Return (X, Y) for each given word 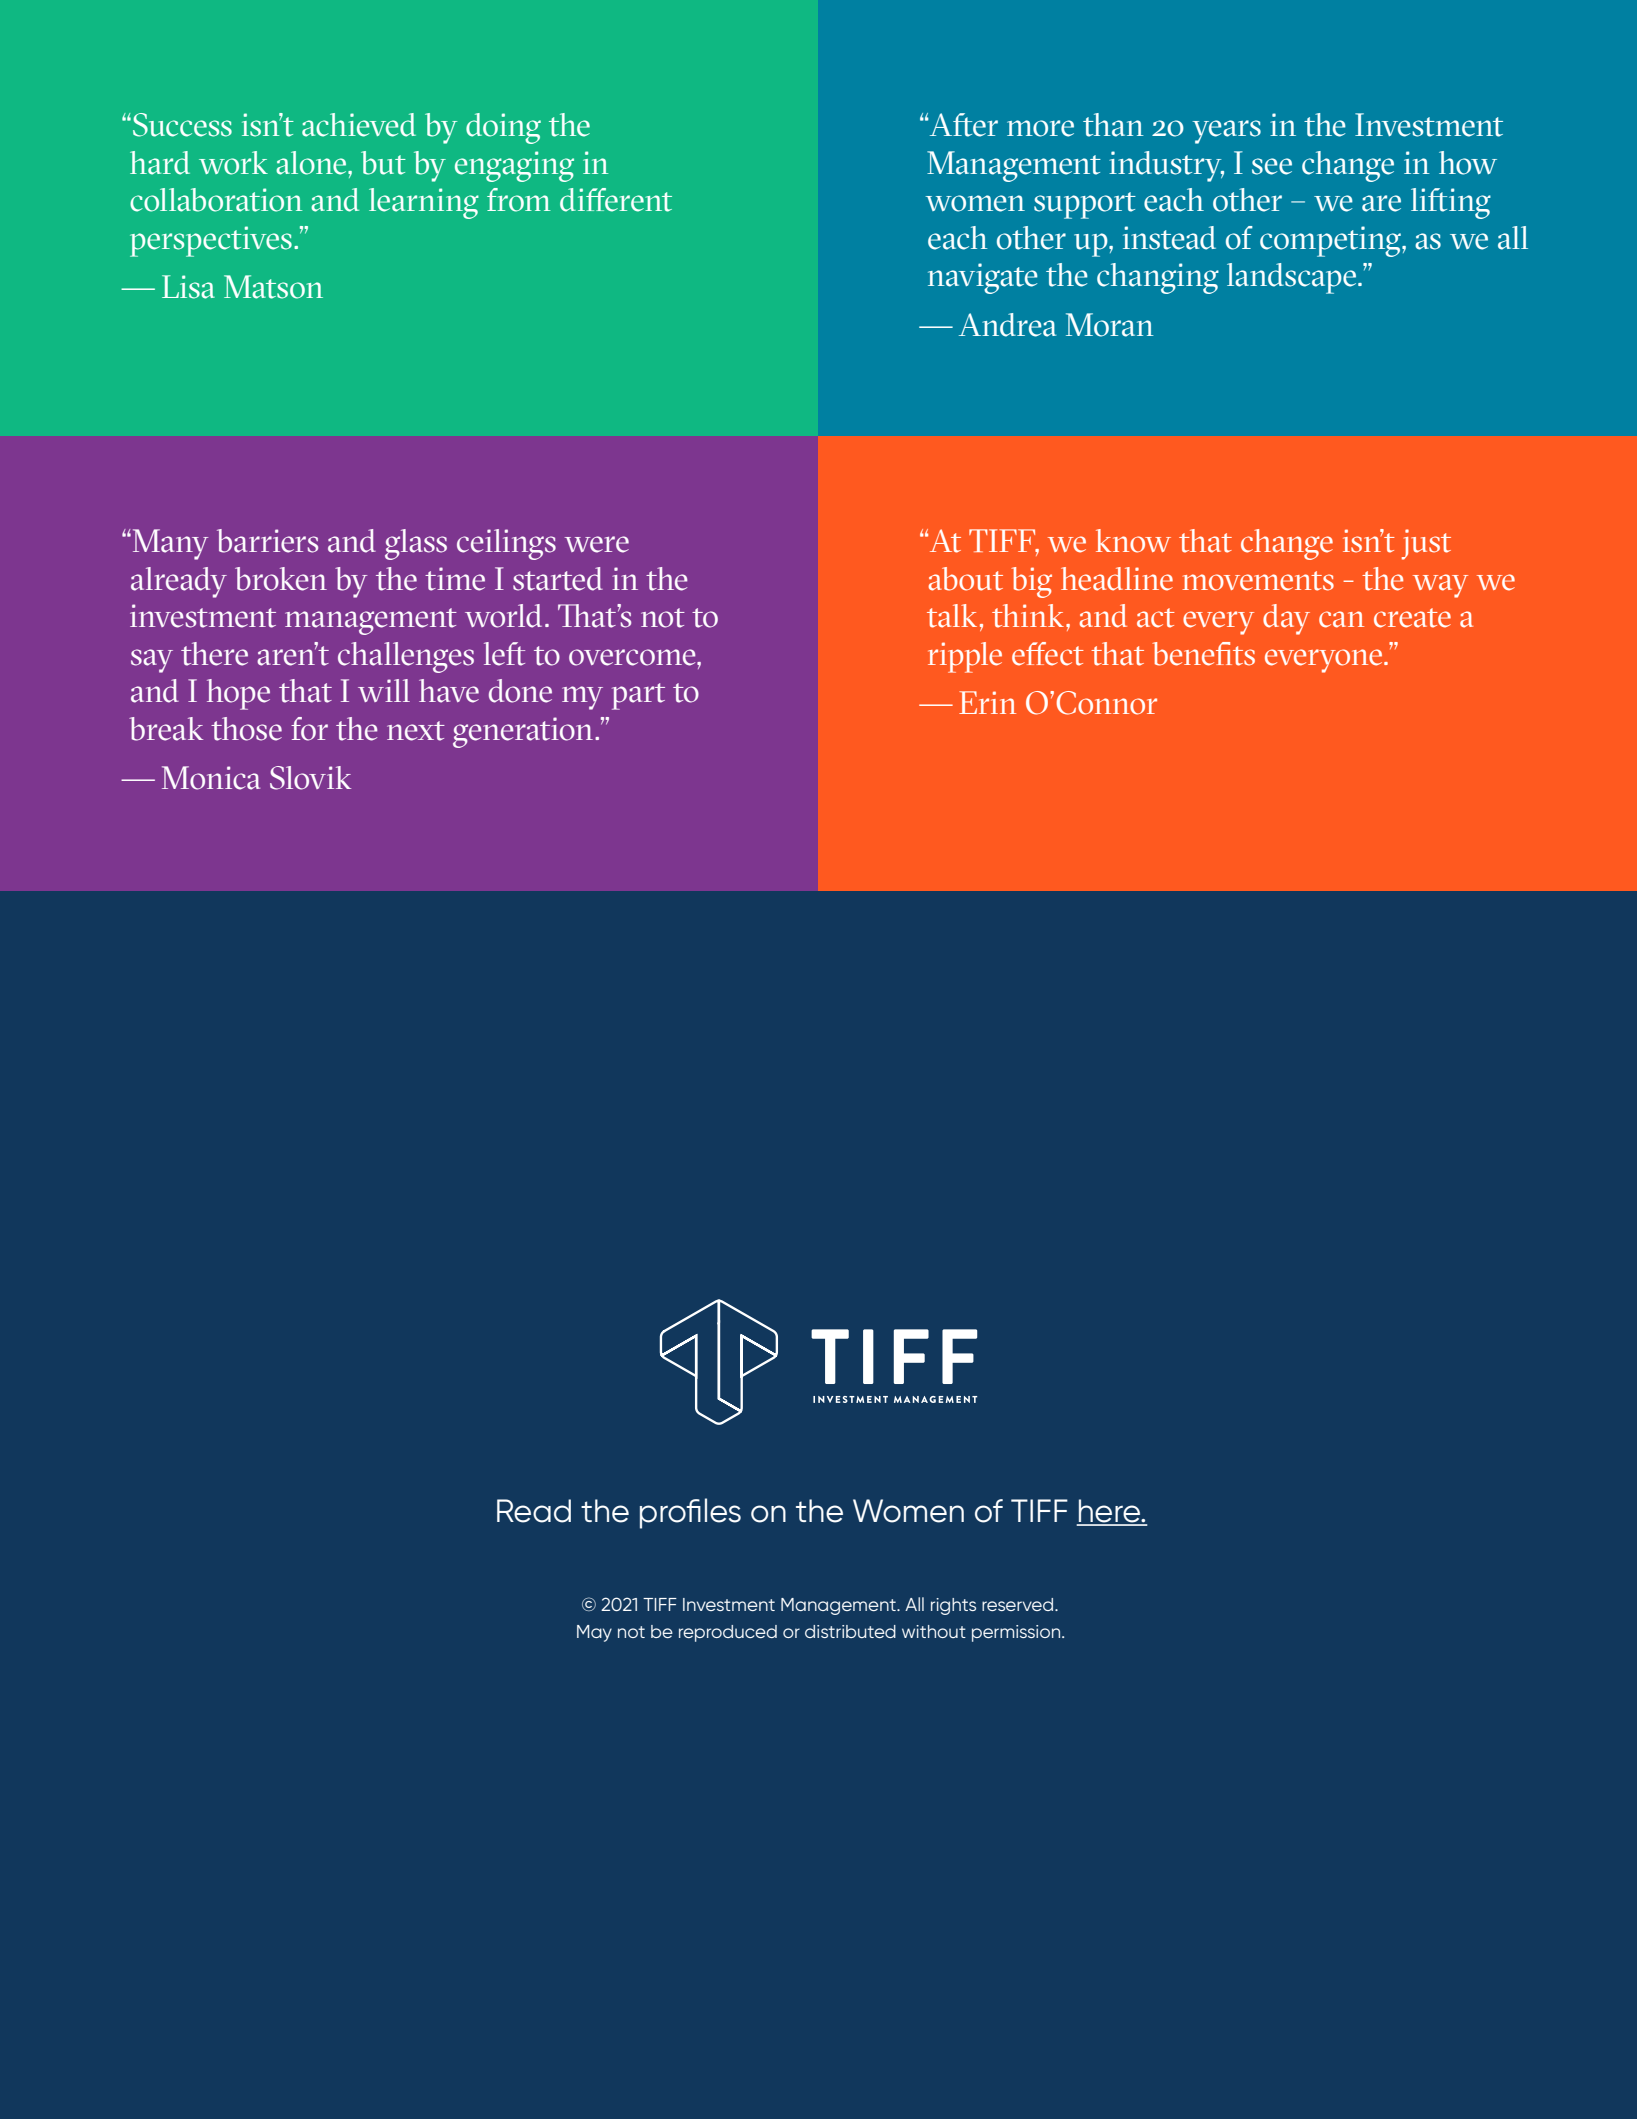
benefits (1203, 654)
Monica (211, 778)
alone (312, 163)
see (1272, 166)
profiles (690, 1513)
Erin (987, 702)
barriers (267, 541)
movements (1258, 581)
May (594, 1633)
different (616, 200)
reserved (1019, 1604)
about (965, 579)
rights (953, 1606)
